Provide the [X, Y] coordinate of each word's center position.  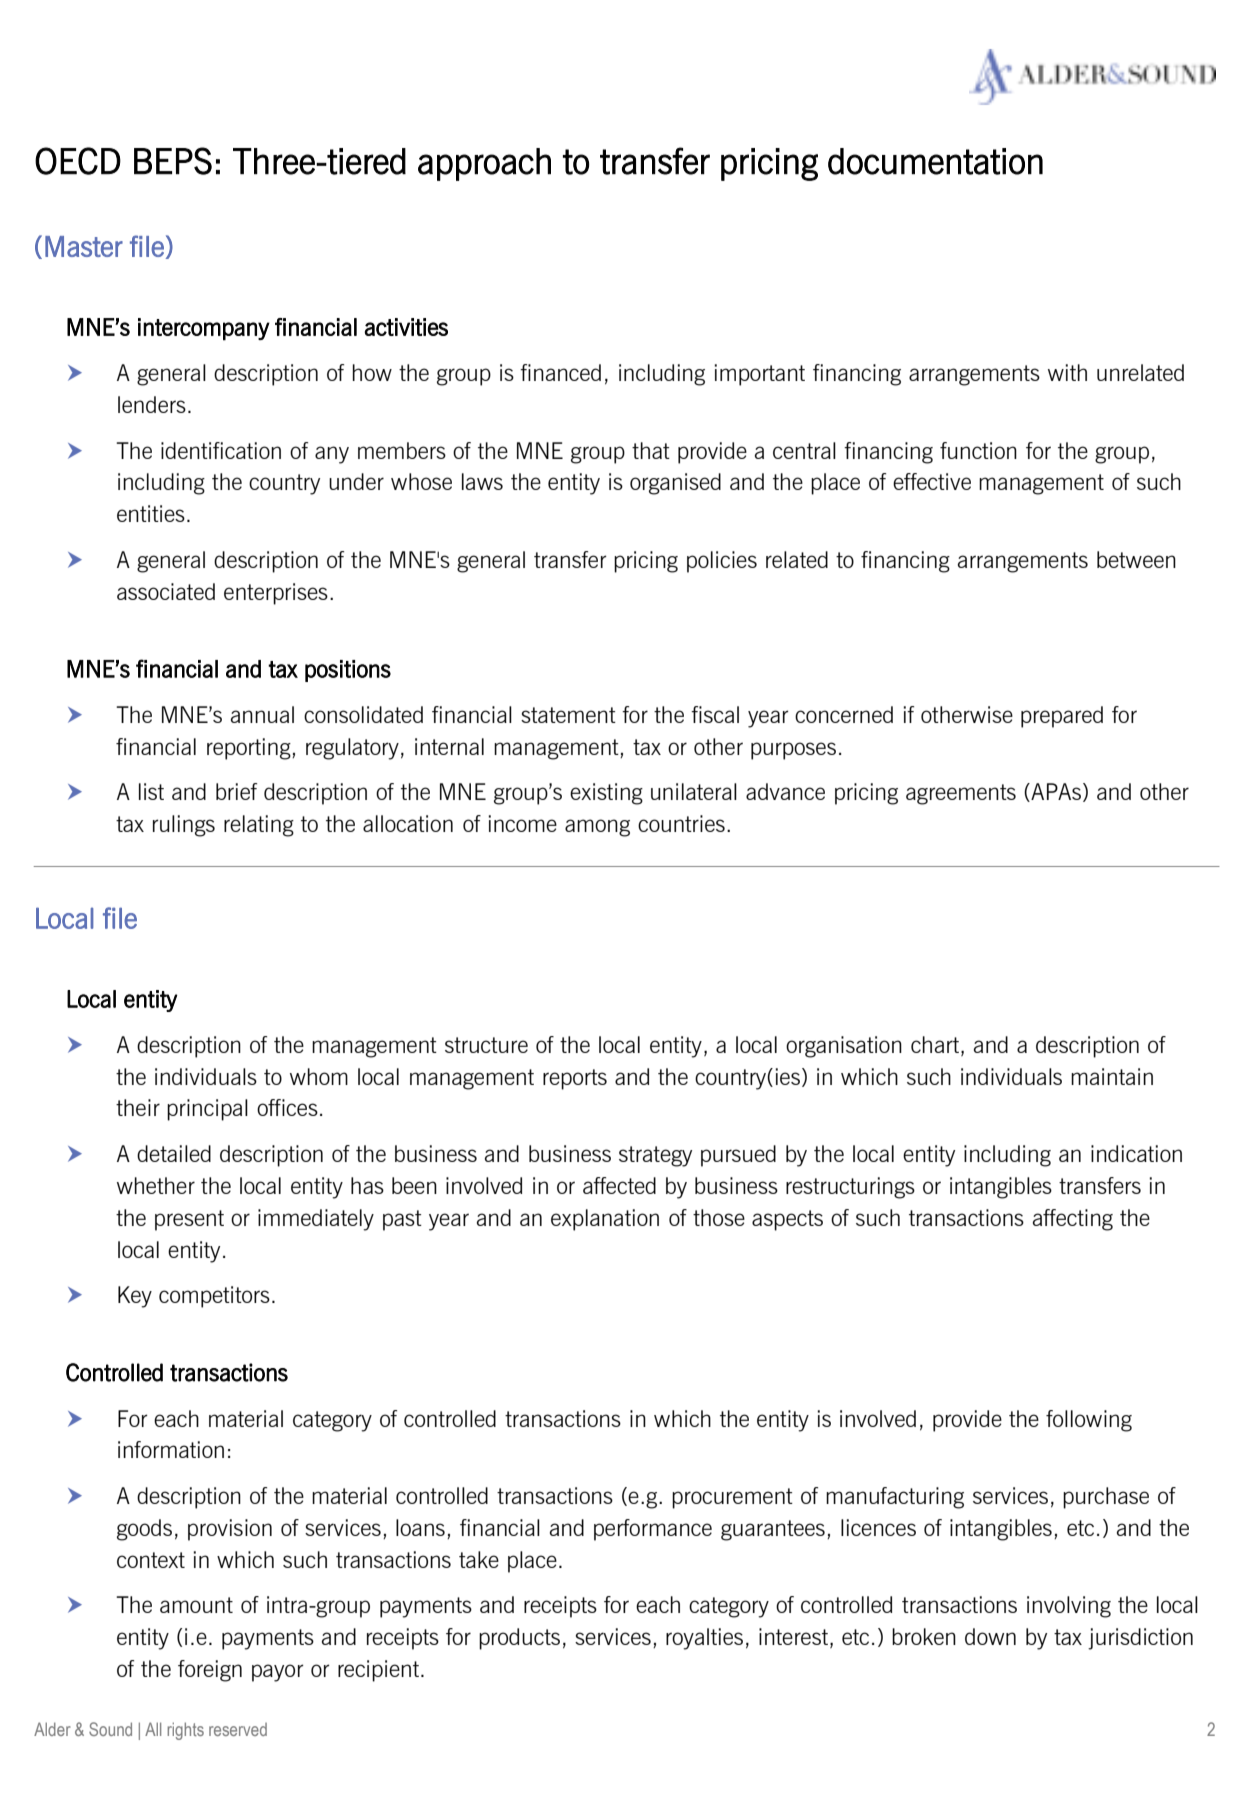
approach [484, 164]
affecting [1073, 1220]
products [519, 1639]
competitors [214, 1297]
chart [935, 1044]
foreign [210, 1671]
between [1136, 559]
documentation [935, 161]
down [990, 1636]
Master [84, 246]
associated [166, 591]
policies [722, 562]
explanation [605, 1220]
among [597, 828]
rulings [184, 826]
